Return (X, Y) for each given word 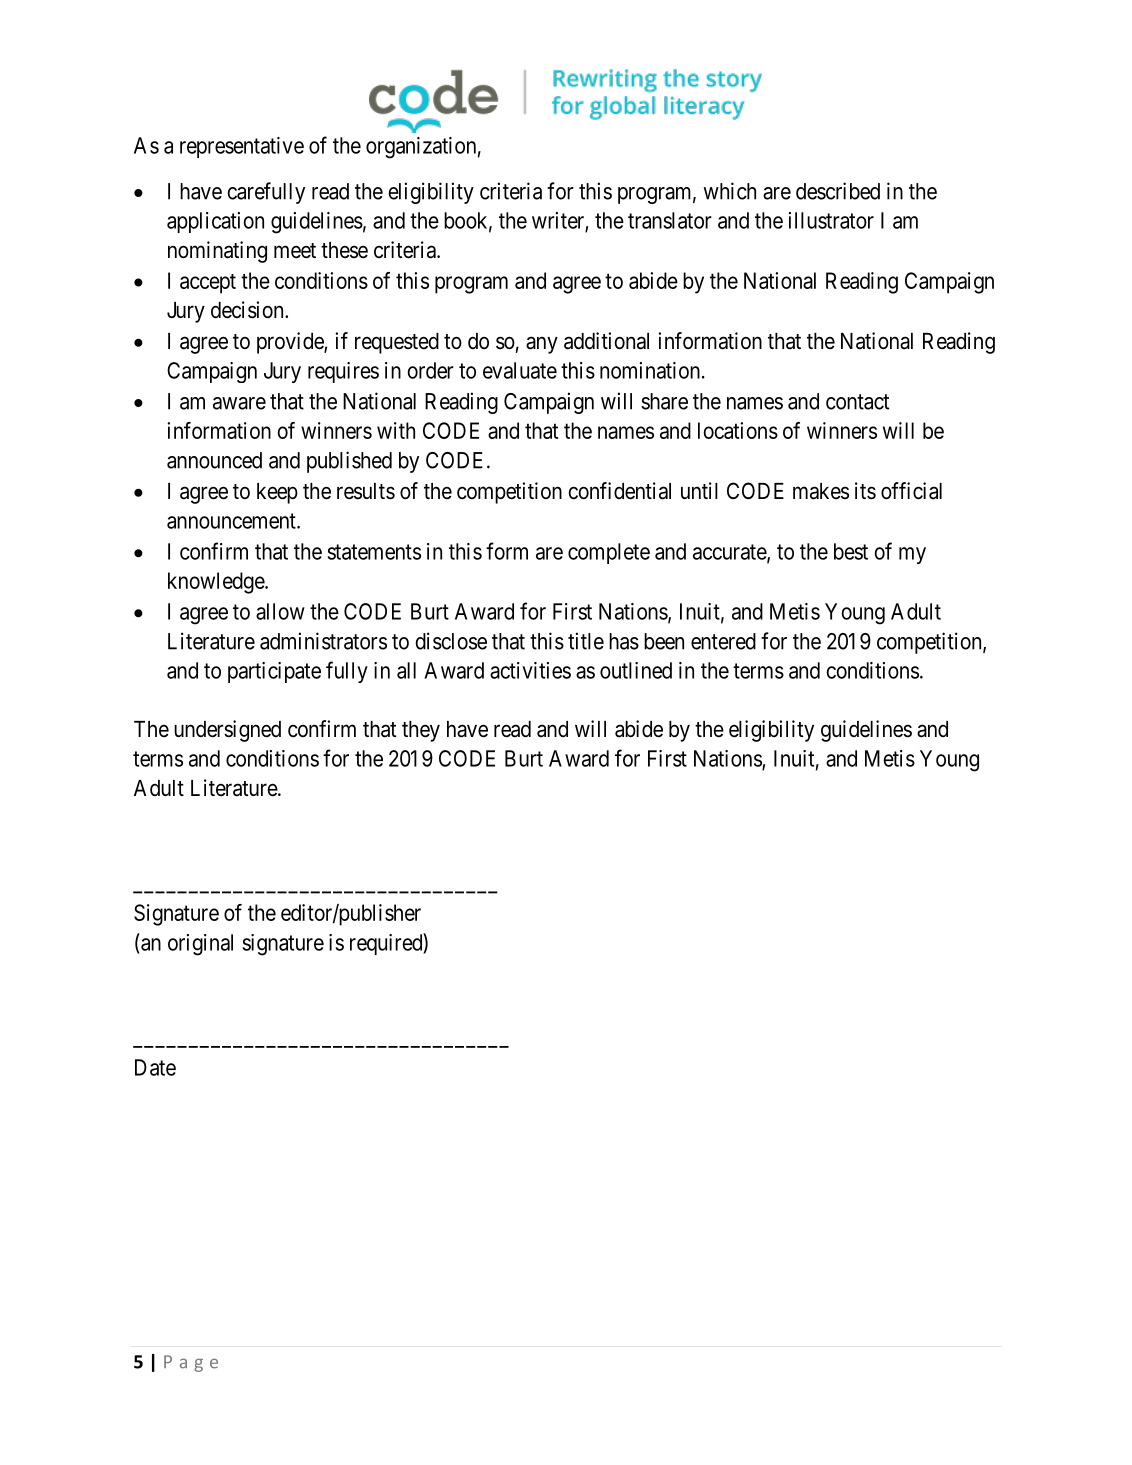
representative (242, 147)
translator (670, 220)
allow (280, 611)
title (586, 641)
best (851, 551)
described (838, 191)
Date (155, 1067)
